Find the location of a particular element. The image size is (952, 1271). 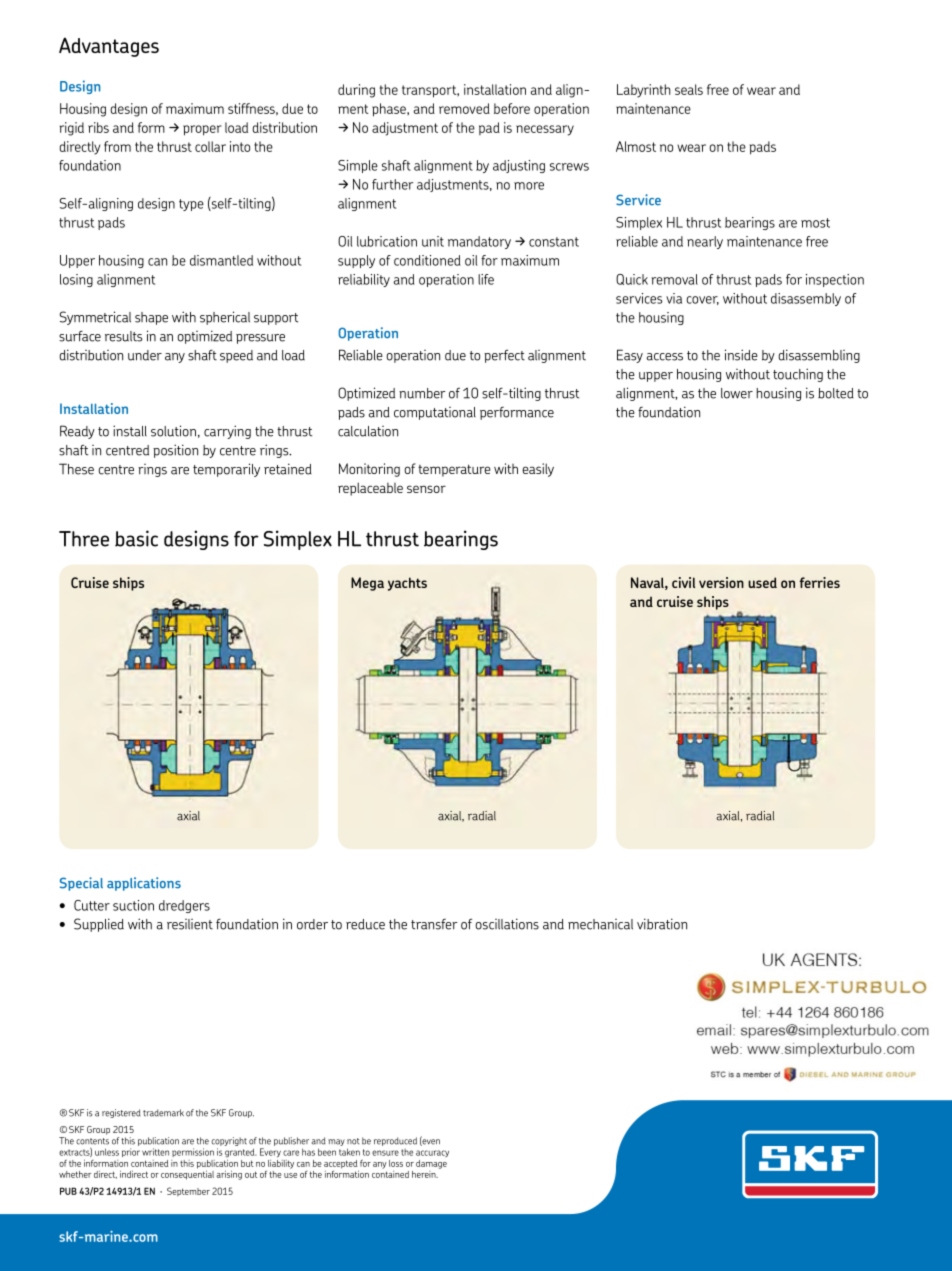

used is located at coordinates (762, 582).
